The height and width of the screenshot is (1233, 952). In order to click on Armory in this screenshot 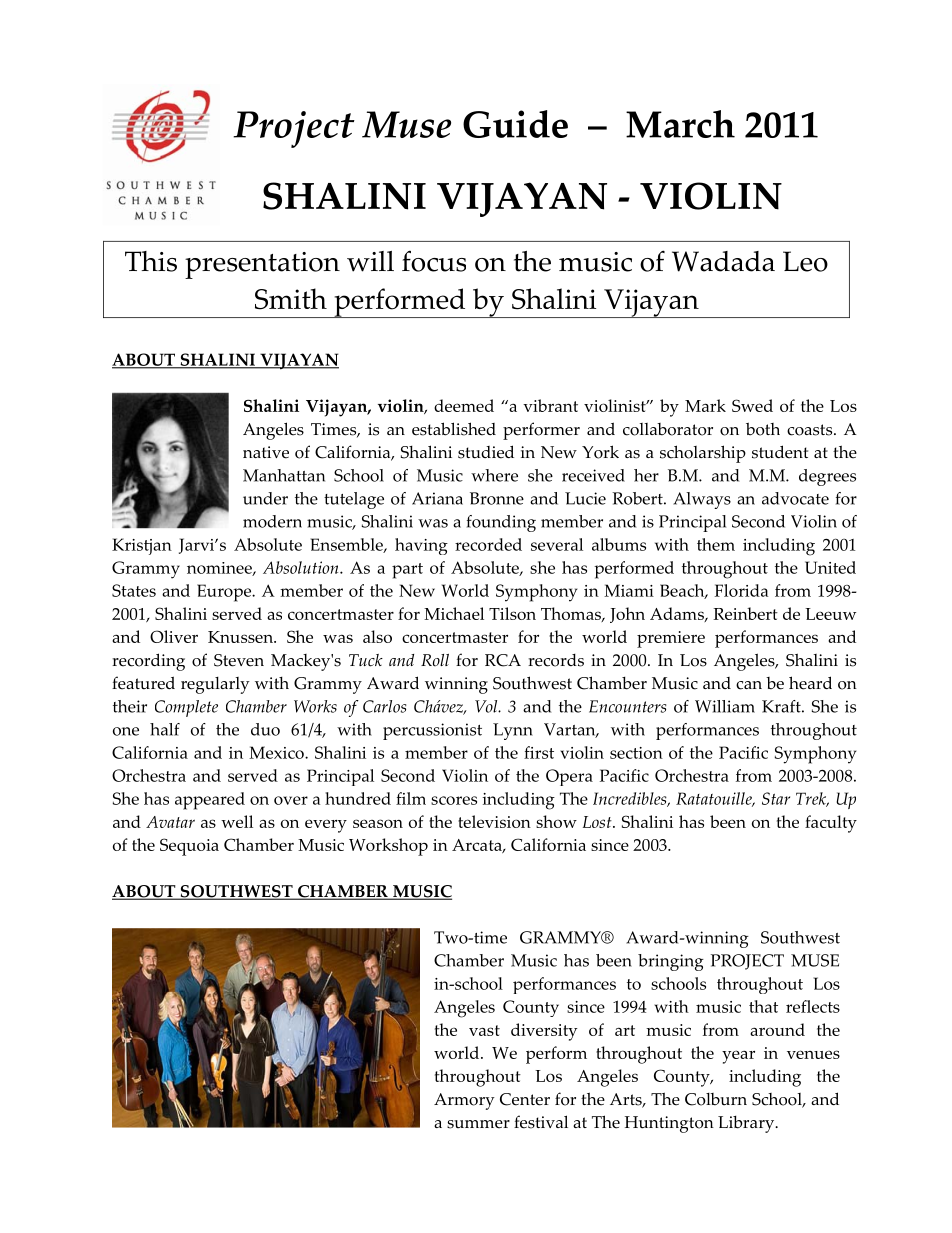, I will do `click(464, 1101)`.
